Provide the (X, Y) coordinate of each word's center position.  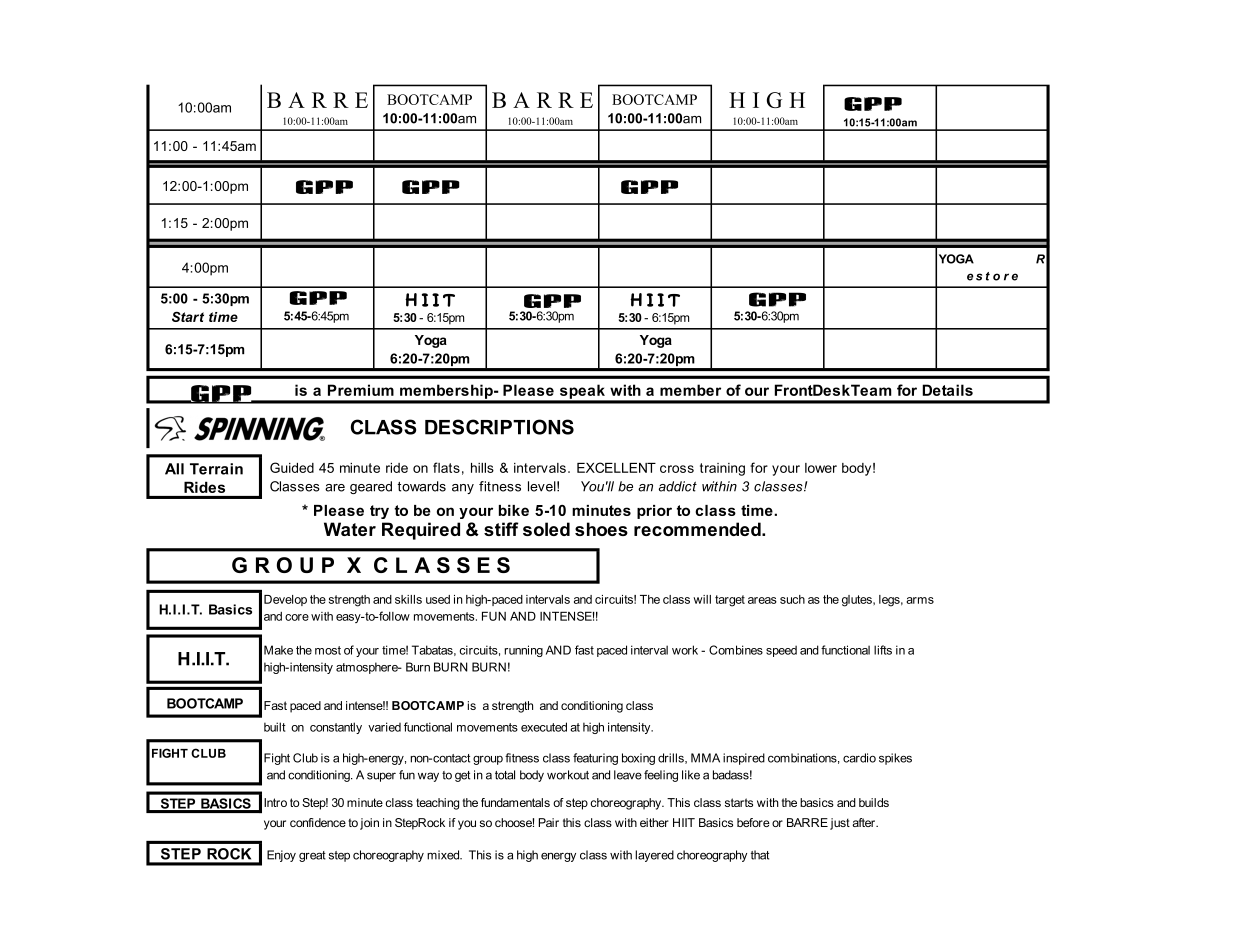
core (297, 617)
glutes (858, 601)
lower (821, 468)
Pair (549, 822)
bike (514, 510)
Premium (361, 390)
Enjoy (281, 856)
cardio (859, 758)
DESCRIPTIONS (499, 427)
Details (947, 390)
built (275, 727)
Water (350, 529)
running (523, 651)
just (840, 824)
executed (544, 727)
